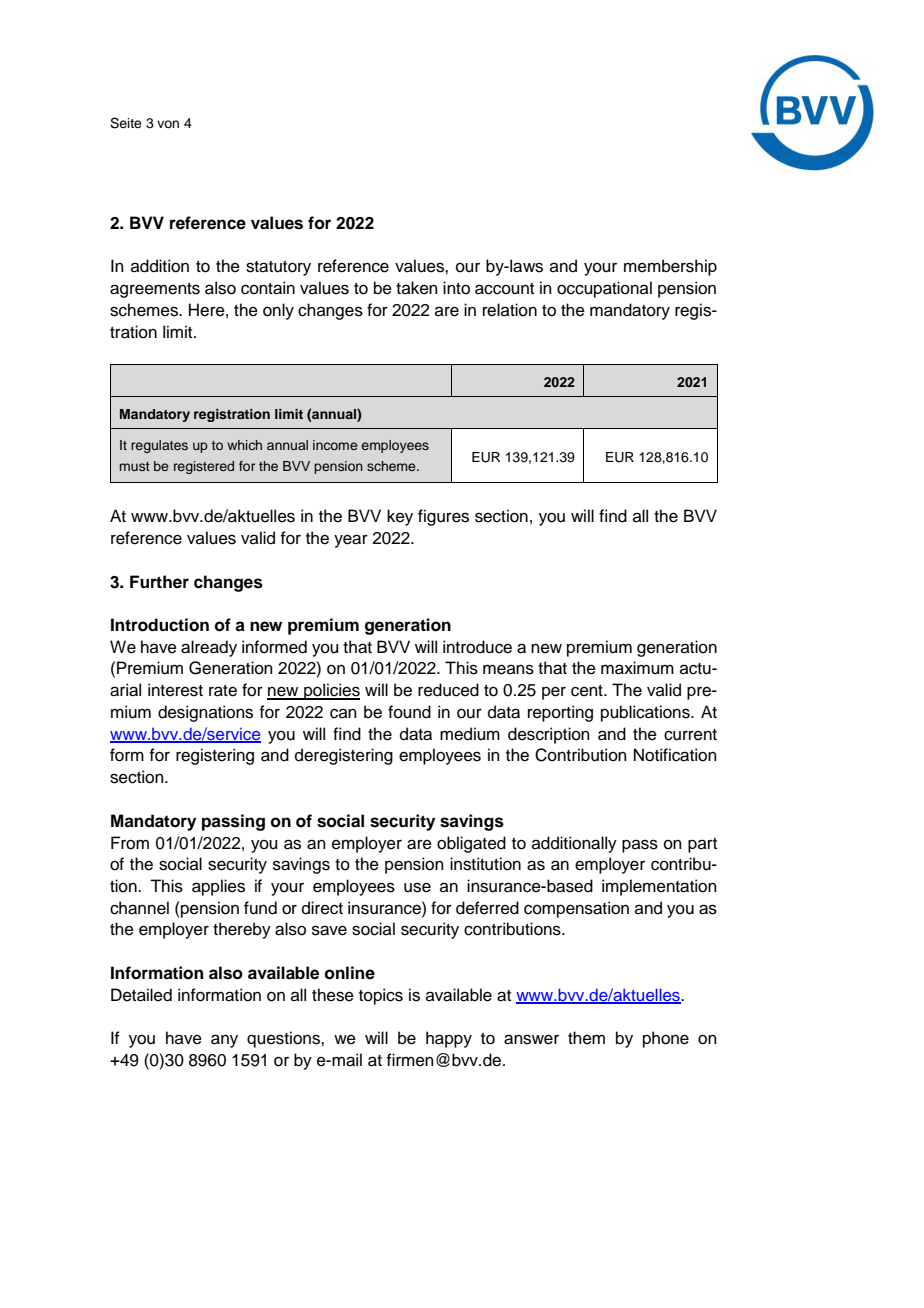 The image size is (924, 1308). What do you see at coordinates (159, 446) in the screenshot?
I see `regulates` at bounding box center [159, 446].
